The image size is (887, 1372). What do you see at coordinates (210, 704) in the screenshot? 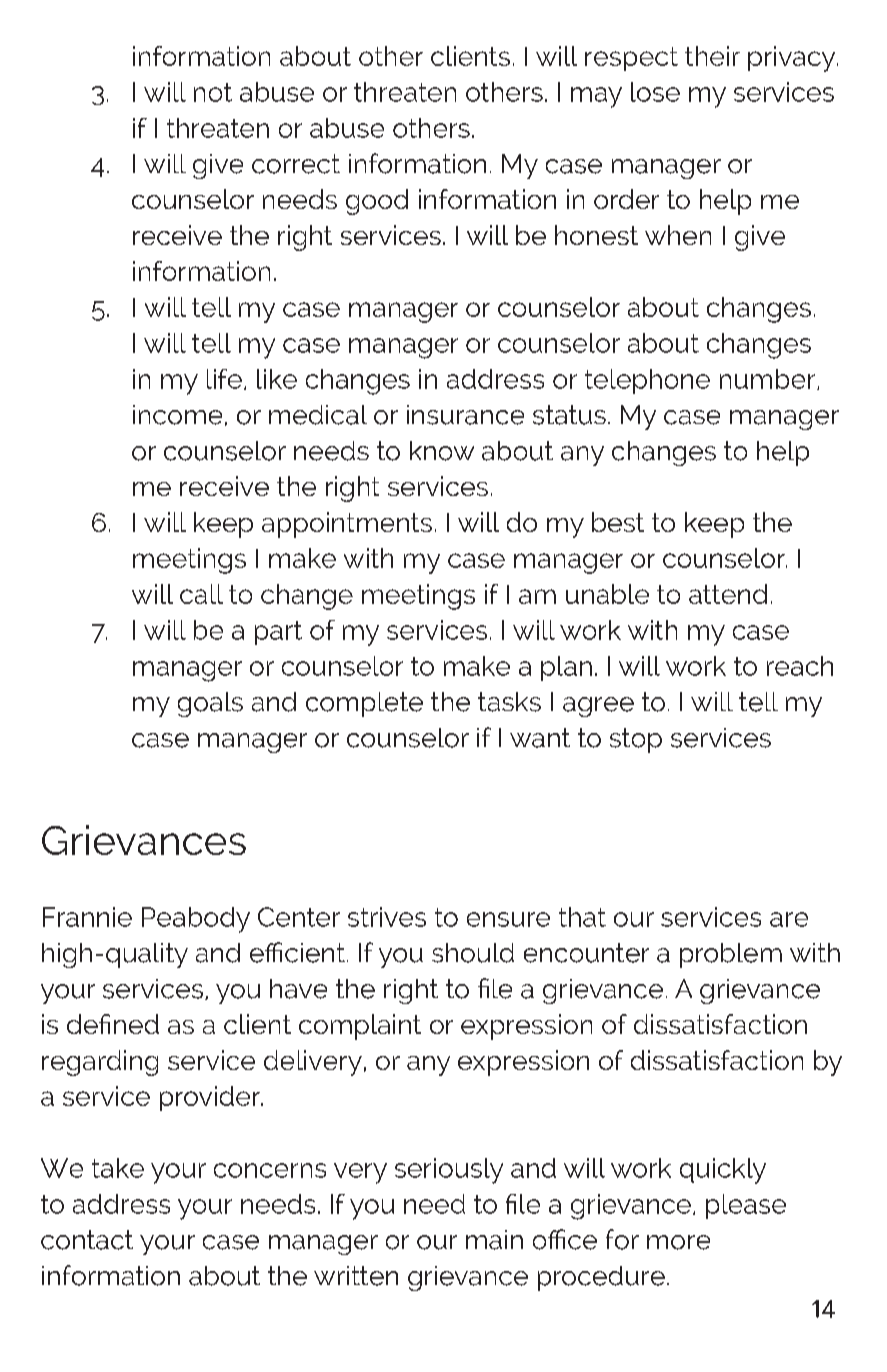
I see `goals` at bounding box center [210, 704].
